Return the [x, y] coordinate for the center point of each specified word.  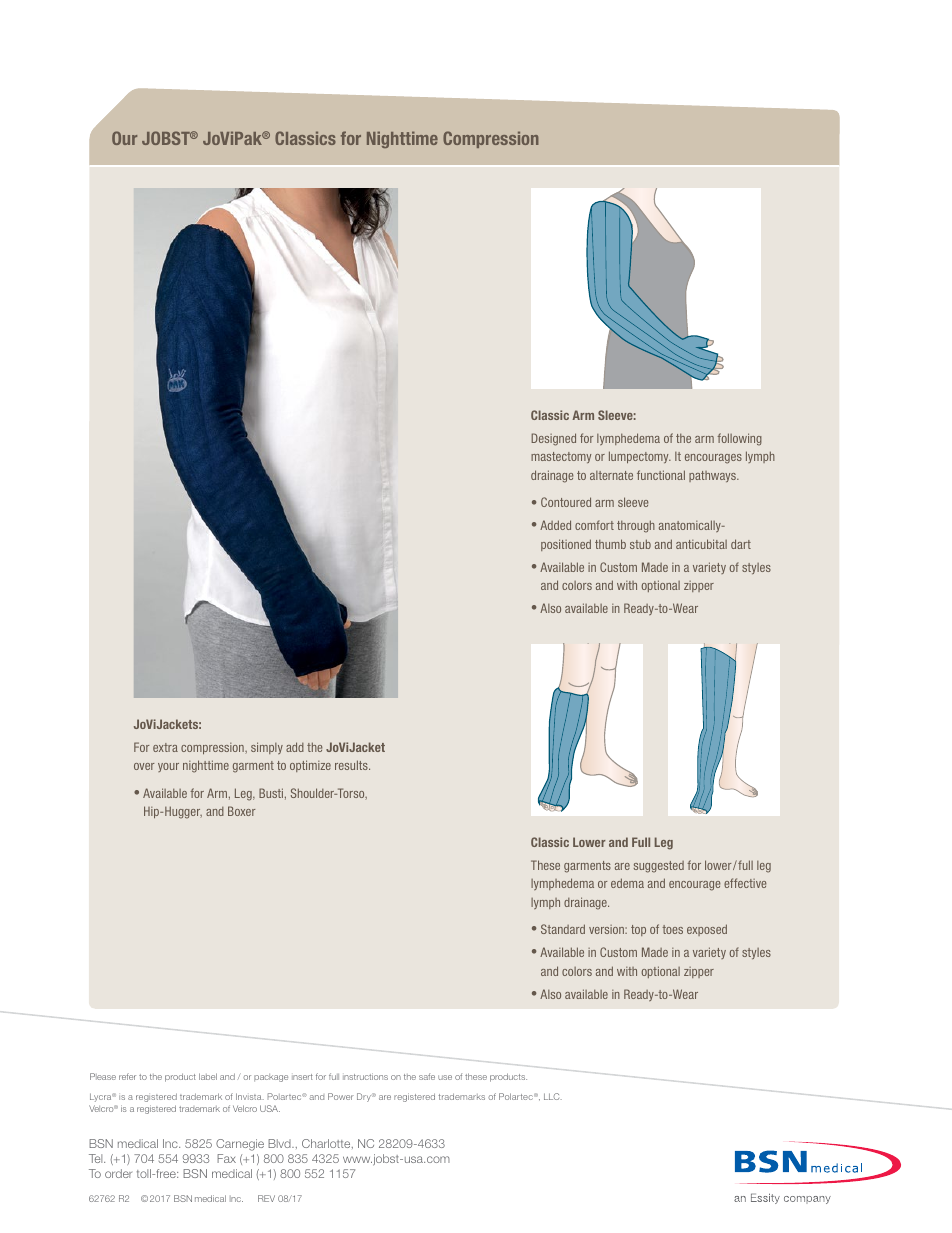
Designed [553, 439]
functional [661, 475]
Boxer [242, 811]
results [352, 765]
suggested [659, 867]
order [118, 1173]
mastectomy [561, 457]
